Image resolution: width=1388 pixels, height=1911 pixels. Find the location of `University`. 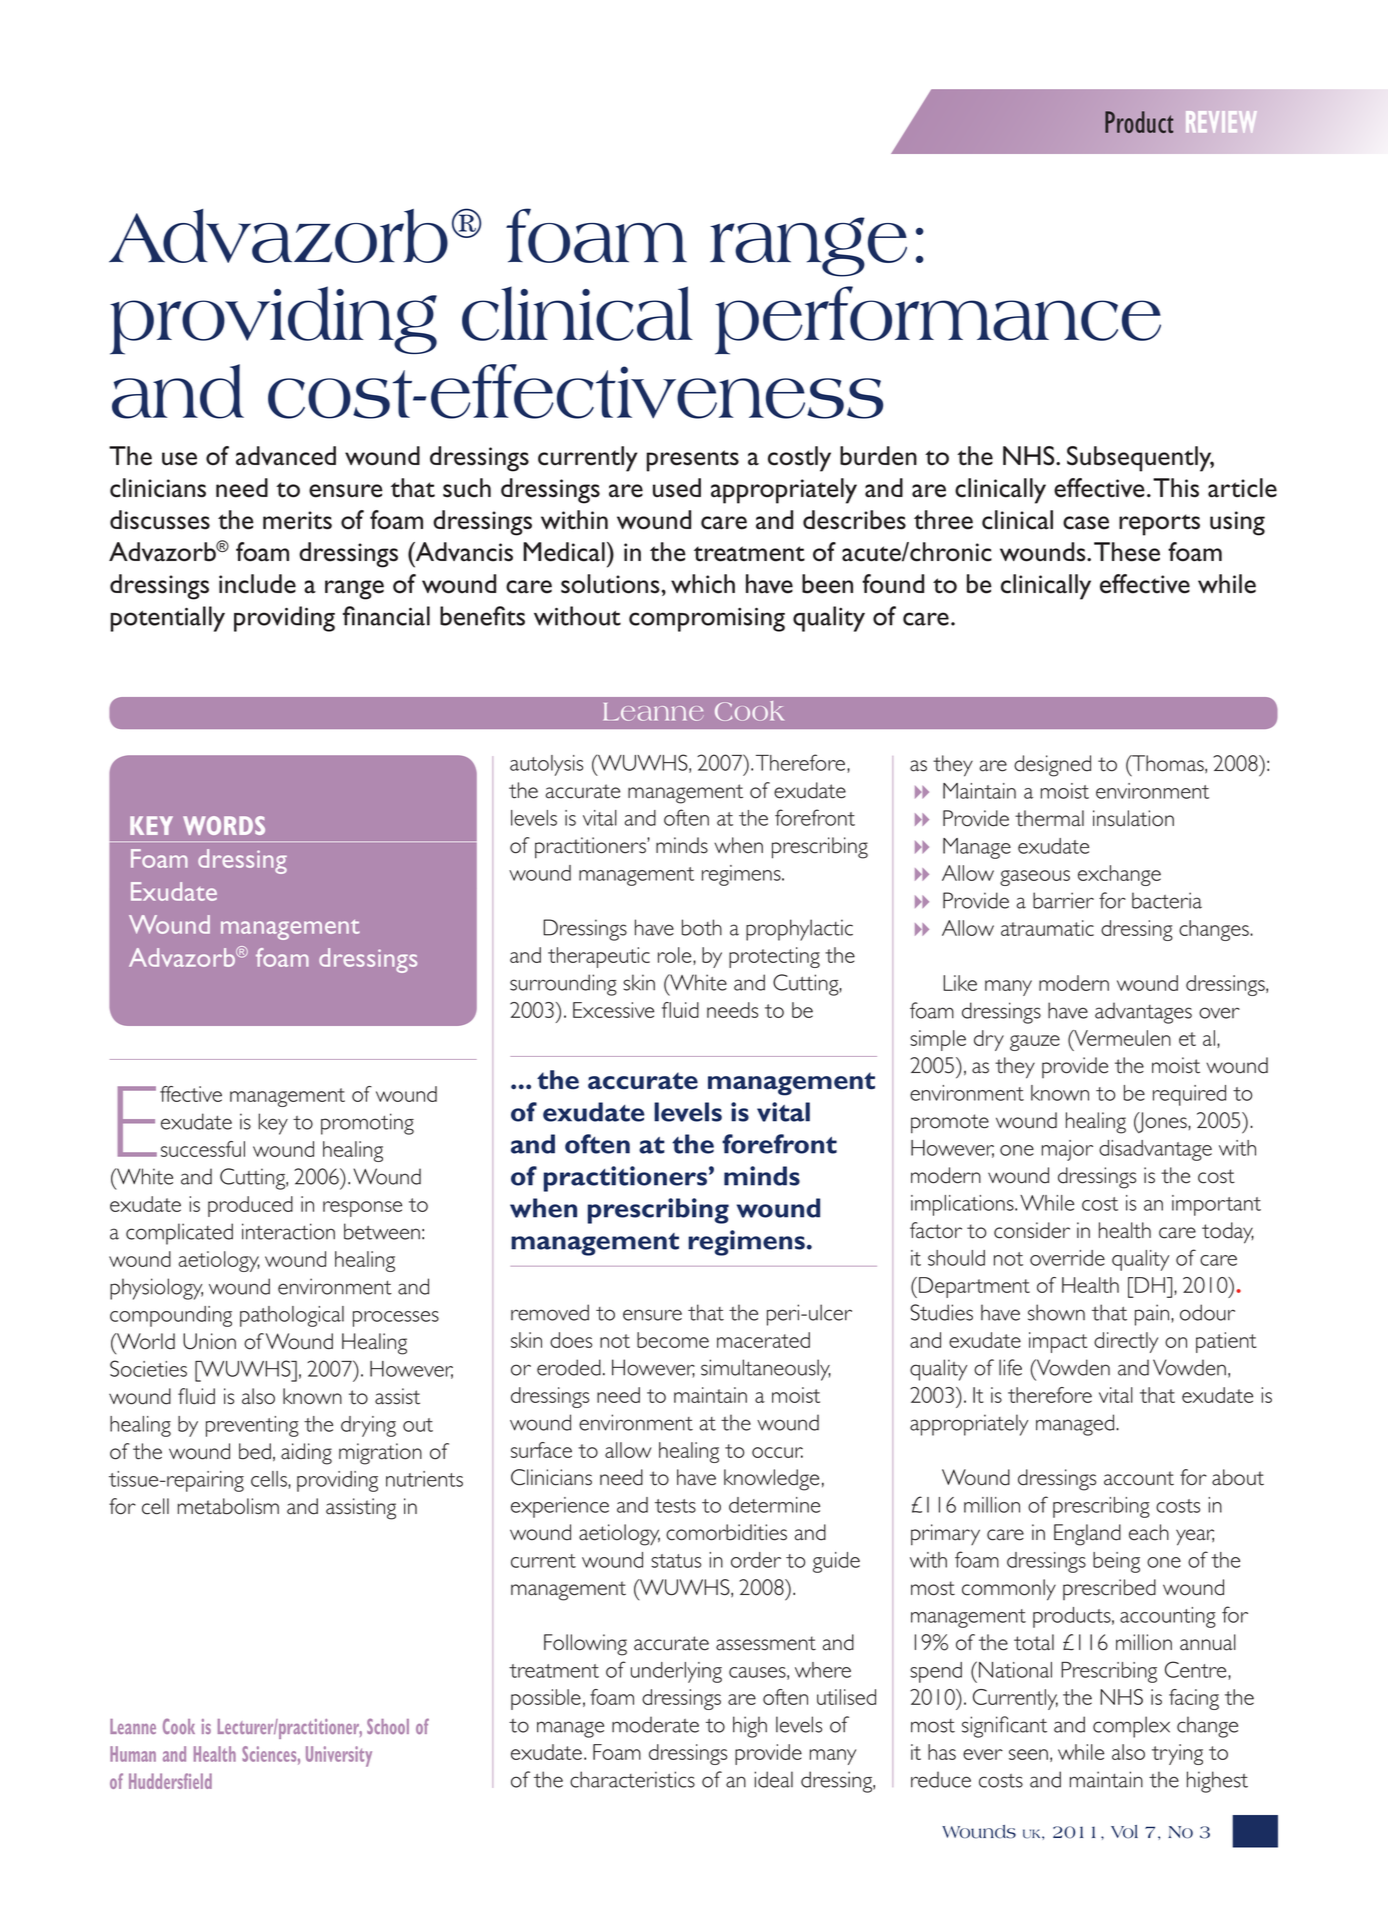

University is located at coordinates (339, 1756).
